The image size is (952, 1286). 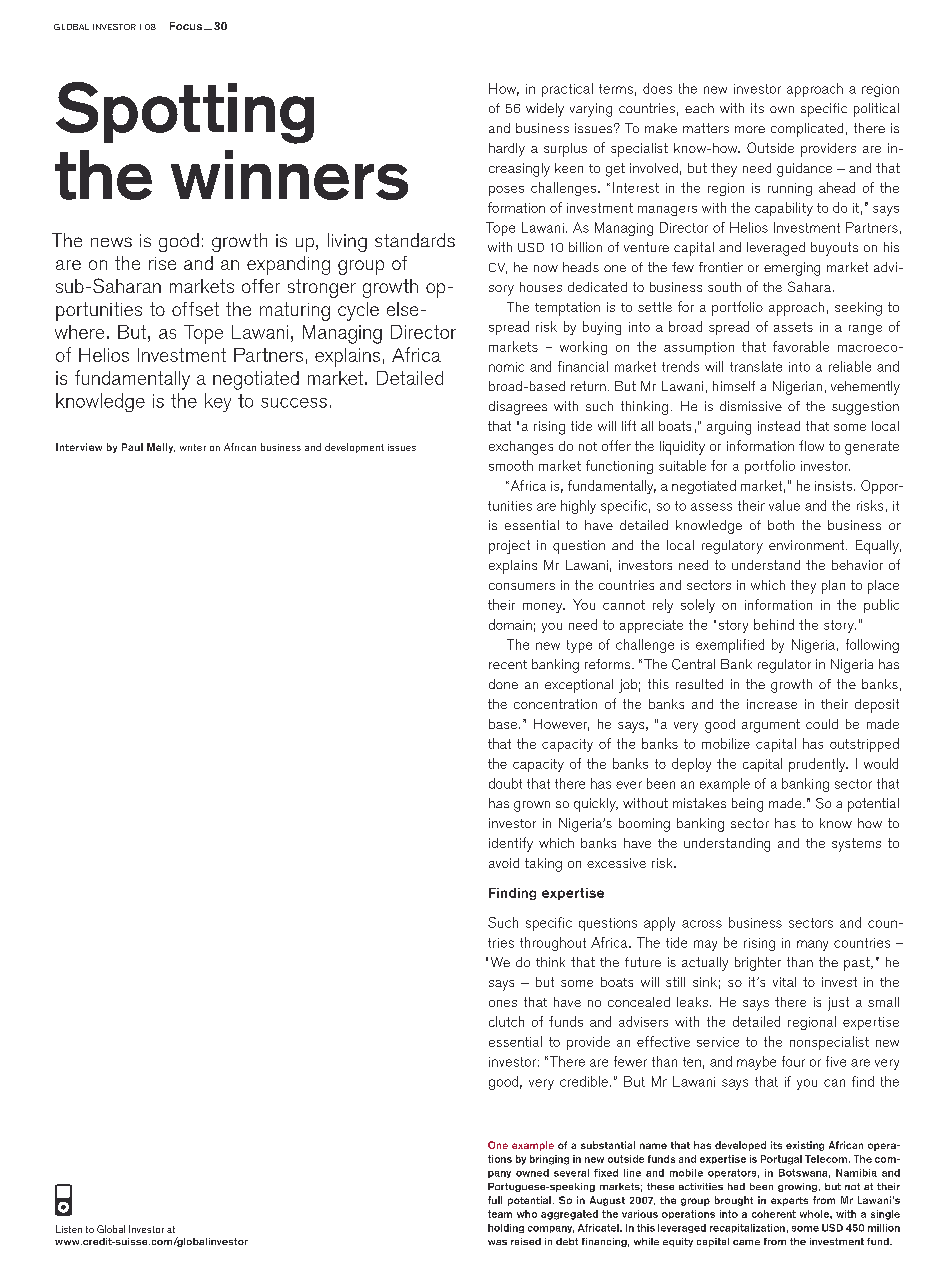 What do you see at coordinates (69, 1229) in the screenshot?
I see `Listen` at bounding box center [69, 1229].
